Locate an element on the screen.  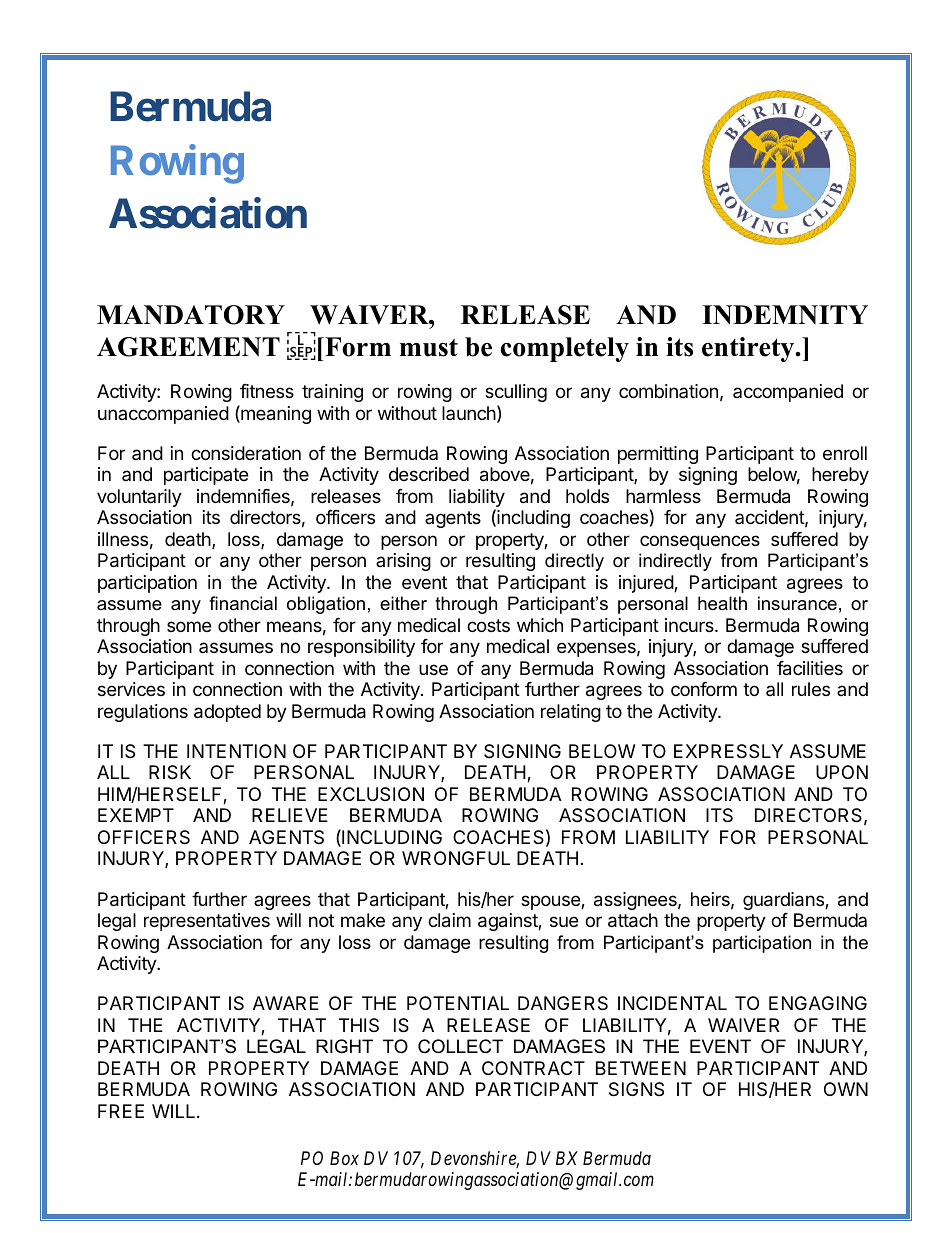
FREE is located at coordinates (121, 1111).
